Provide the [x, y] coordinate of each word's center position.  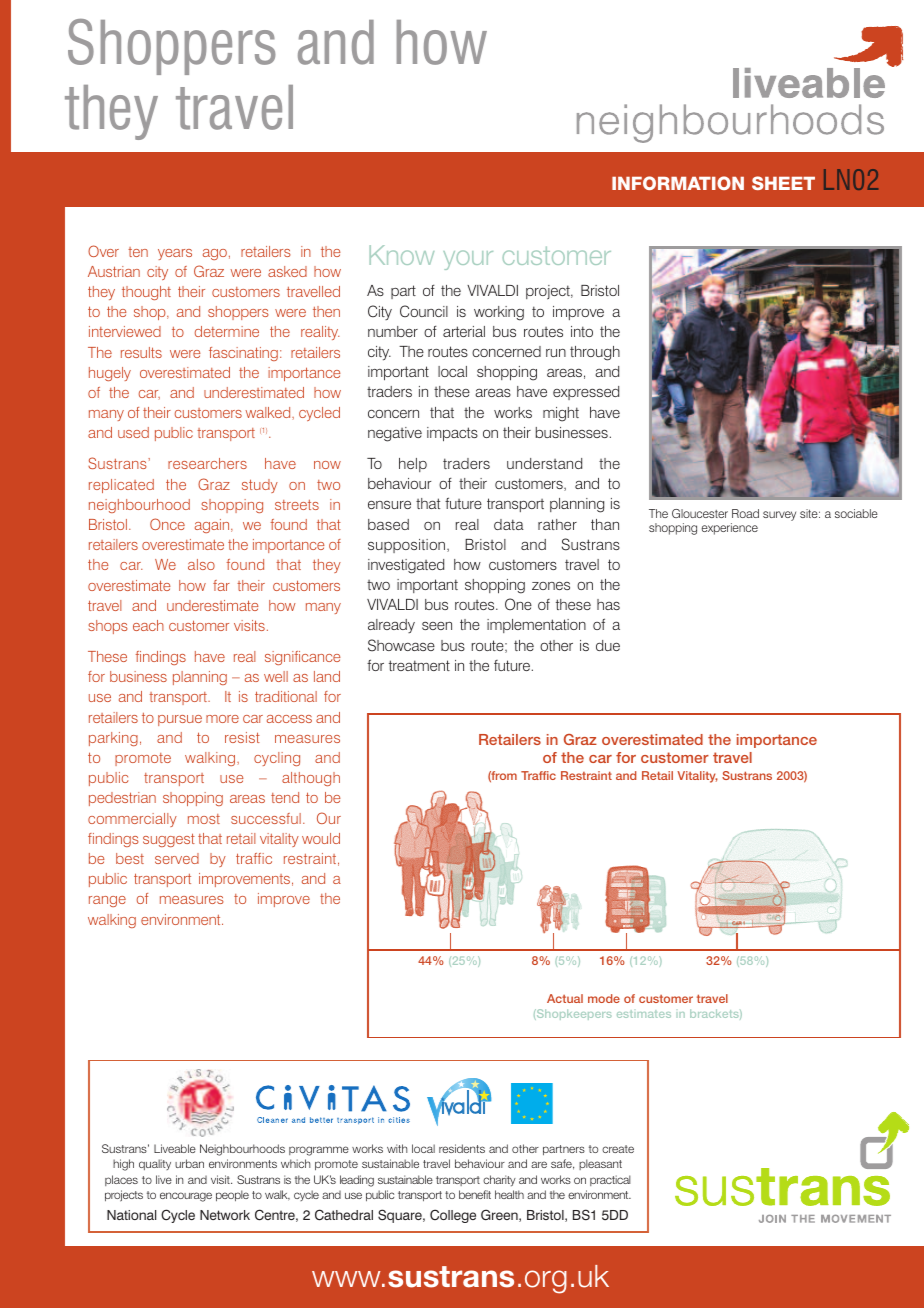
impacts [452, 434]
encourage [186, 1197]
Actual [565, 998]
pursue [180, 720]
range [107, 901]
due [608, 645]
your [468, 260]
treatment [419, 665]
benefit [475, 1194]
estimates [644, 1014]
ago [215, 254]
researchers [207, 463]
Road [745, 513]
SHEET [783, 183]
